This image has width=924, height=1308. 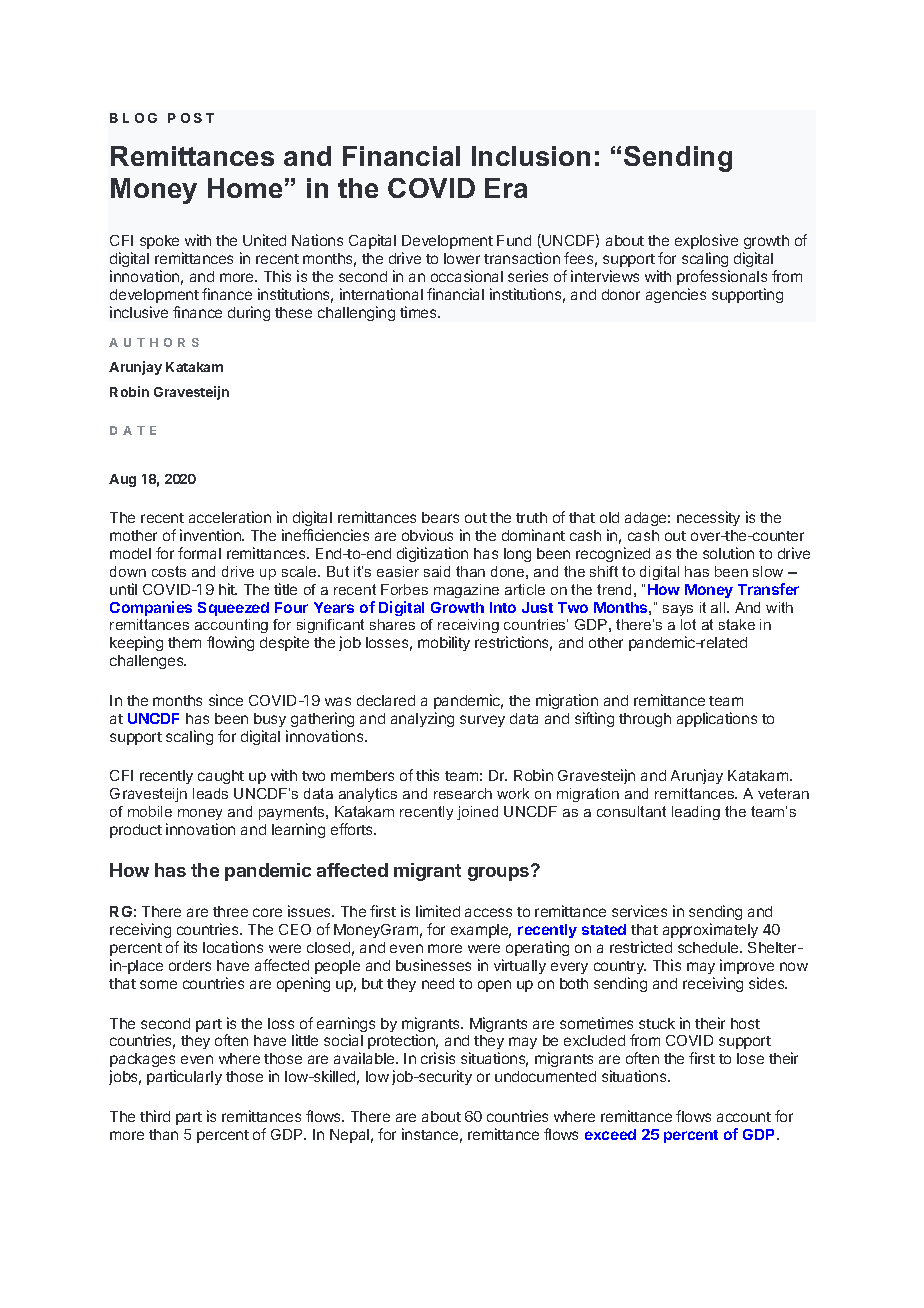 I want to click on bears, so click(x=440, y=517).
